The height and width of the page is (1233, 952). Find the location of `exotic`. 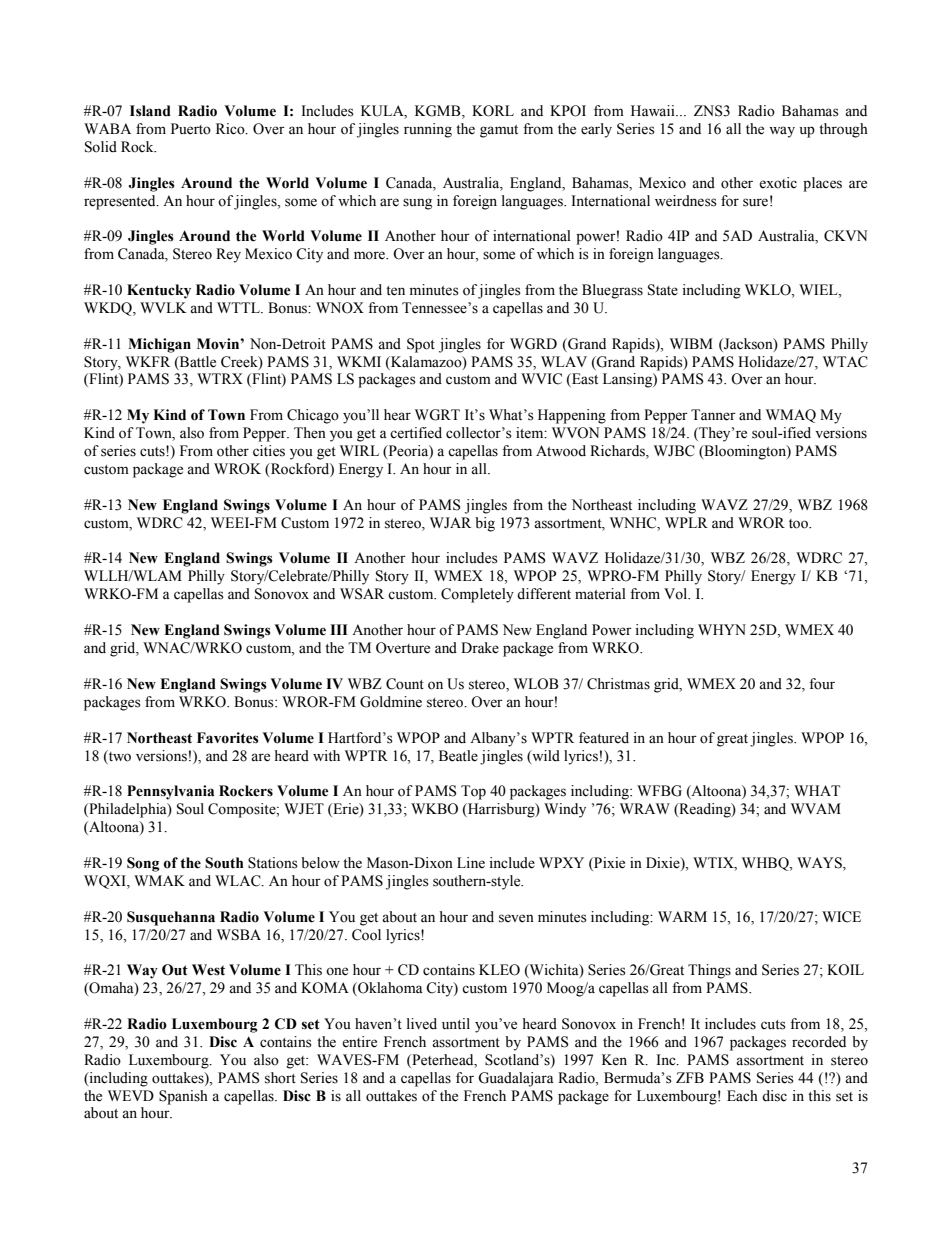

exotic is located at coordinates (778, 183).
